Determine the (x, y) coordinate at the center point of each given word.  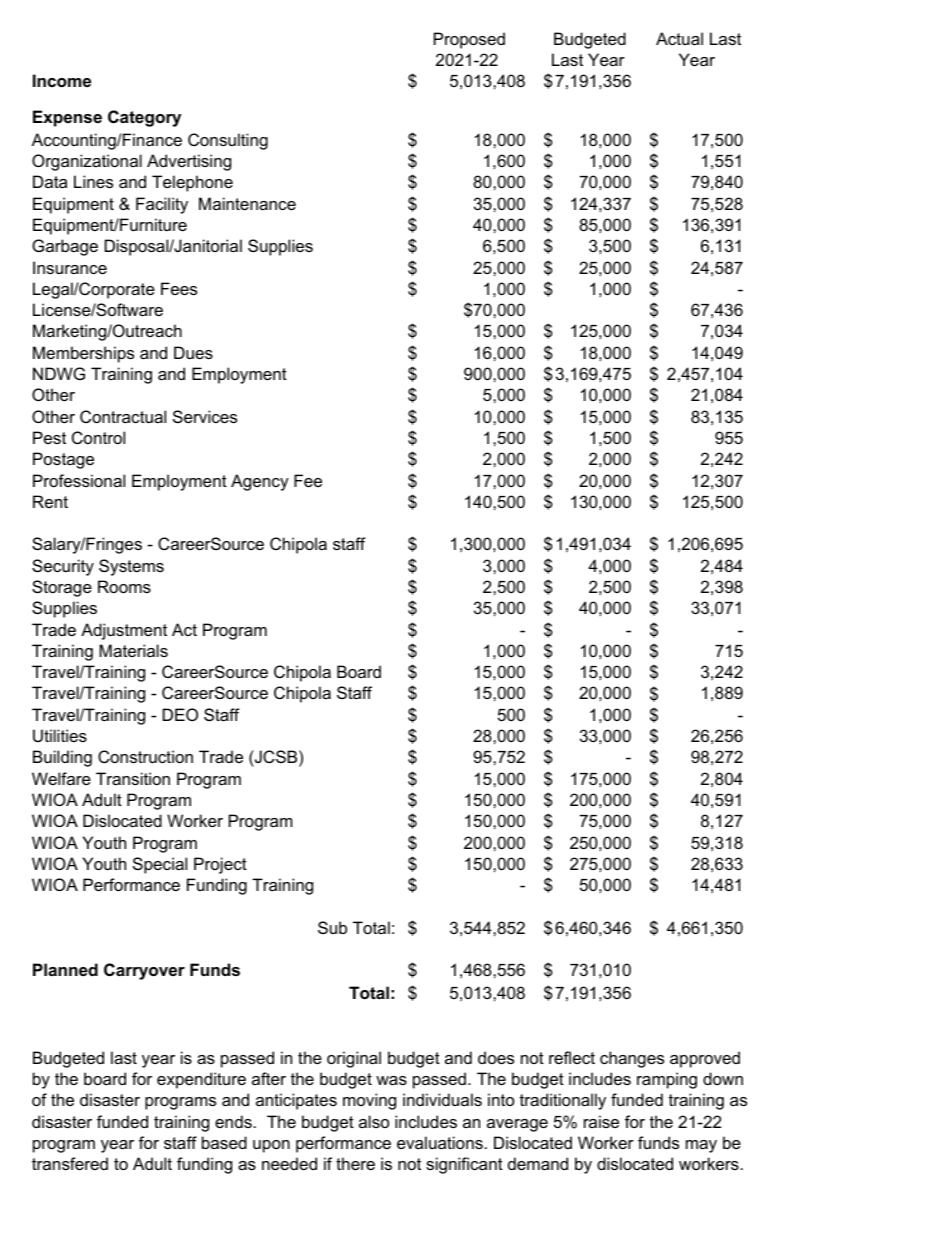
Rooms (124, 586)
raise (601, 1121)
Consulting (228, 141)
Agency (260, 482)
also (374, 1121)
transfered (70, 1163)
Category (144, 118)
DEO (180, 714)
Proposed (469, 40)
